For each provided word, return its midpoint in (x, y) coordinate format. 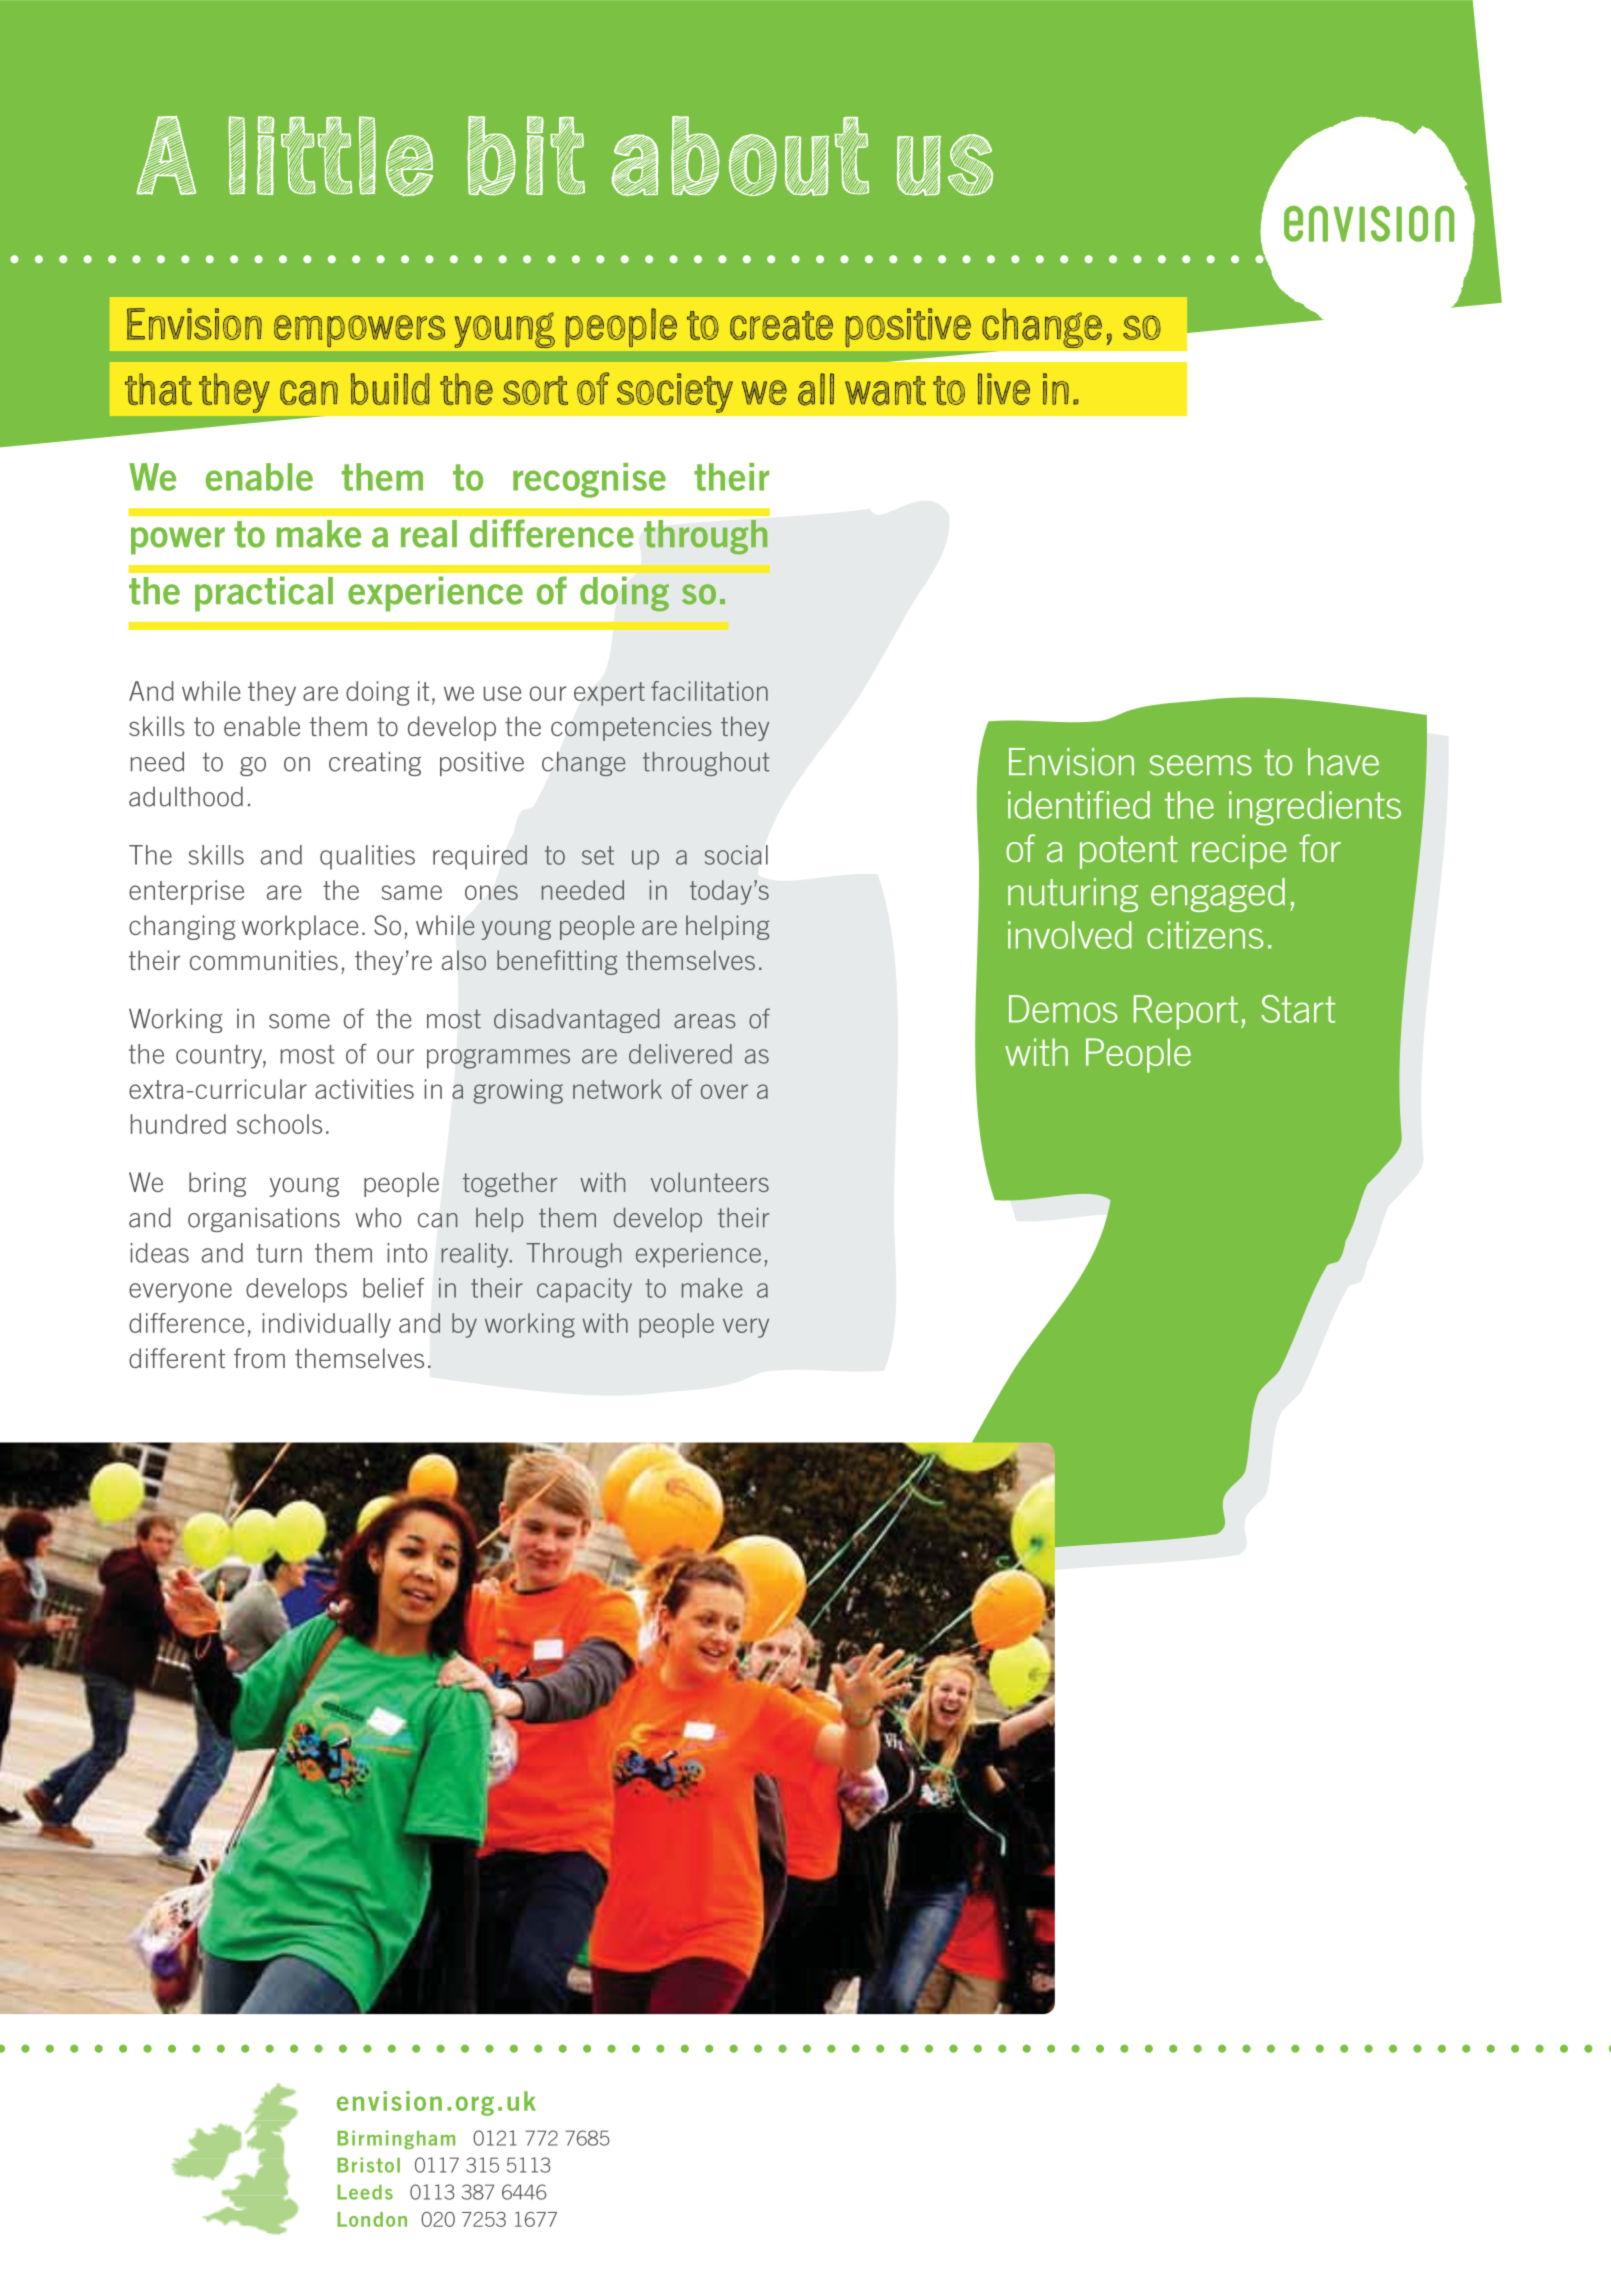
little (330, 156)
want (885, 391)
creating (375, 763)
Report (1186, 1012)
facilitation (709, 691)
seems (1200, 765)
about (740, 156)
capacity (584, 1290)
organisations (264, 1219)
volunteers (710, 1182)
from (259, 1358)
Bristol (368, 2165)
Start (1298, 1009)
